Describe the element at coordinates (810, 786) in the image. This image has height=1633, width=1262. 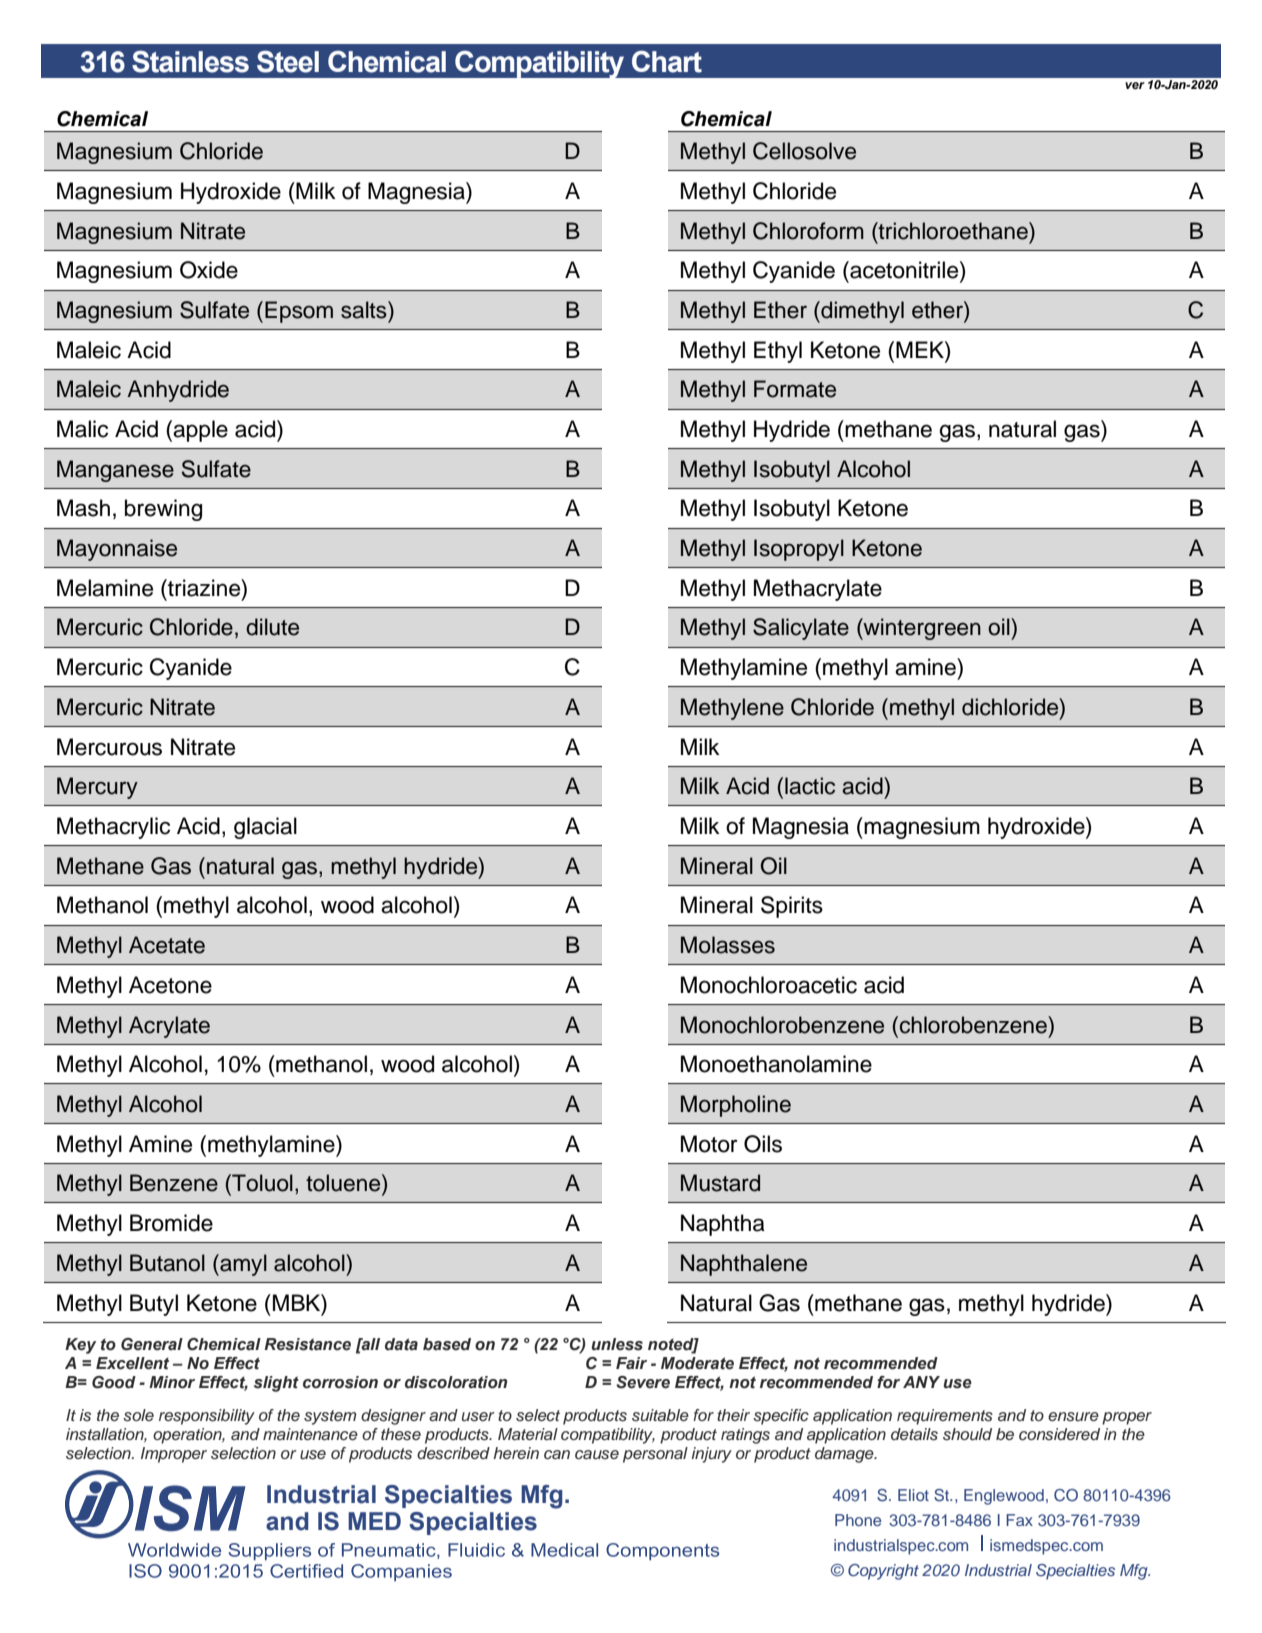
I see `lactic` at that location.
